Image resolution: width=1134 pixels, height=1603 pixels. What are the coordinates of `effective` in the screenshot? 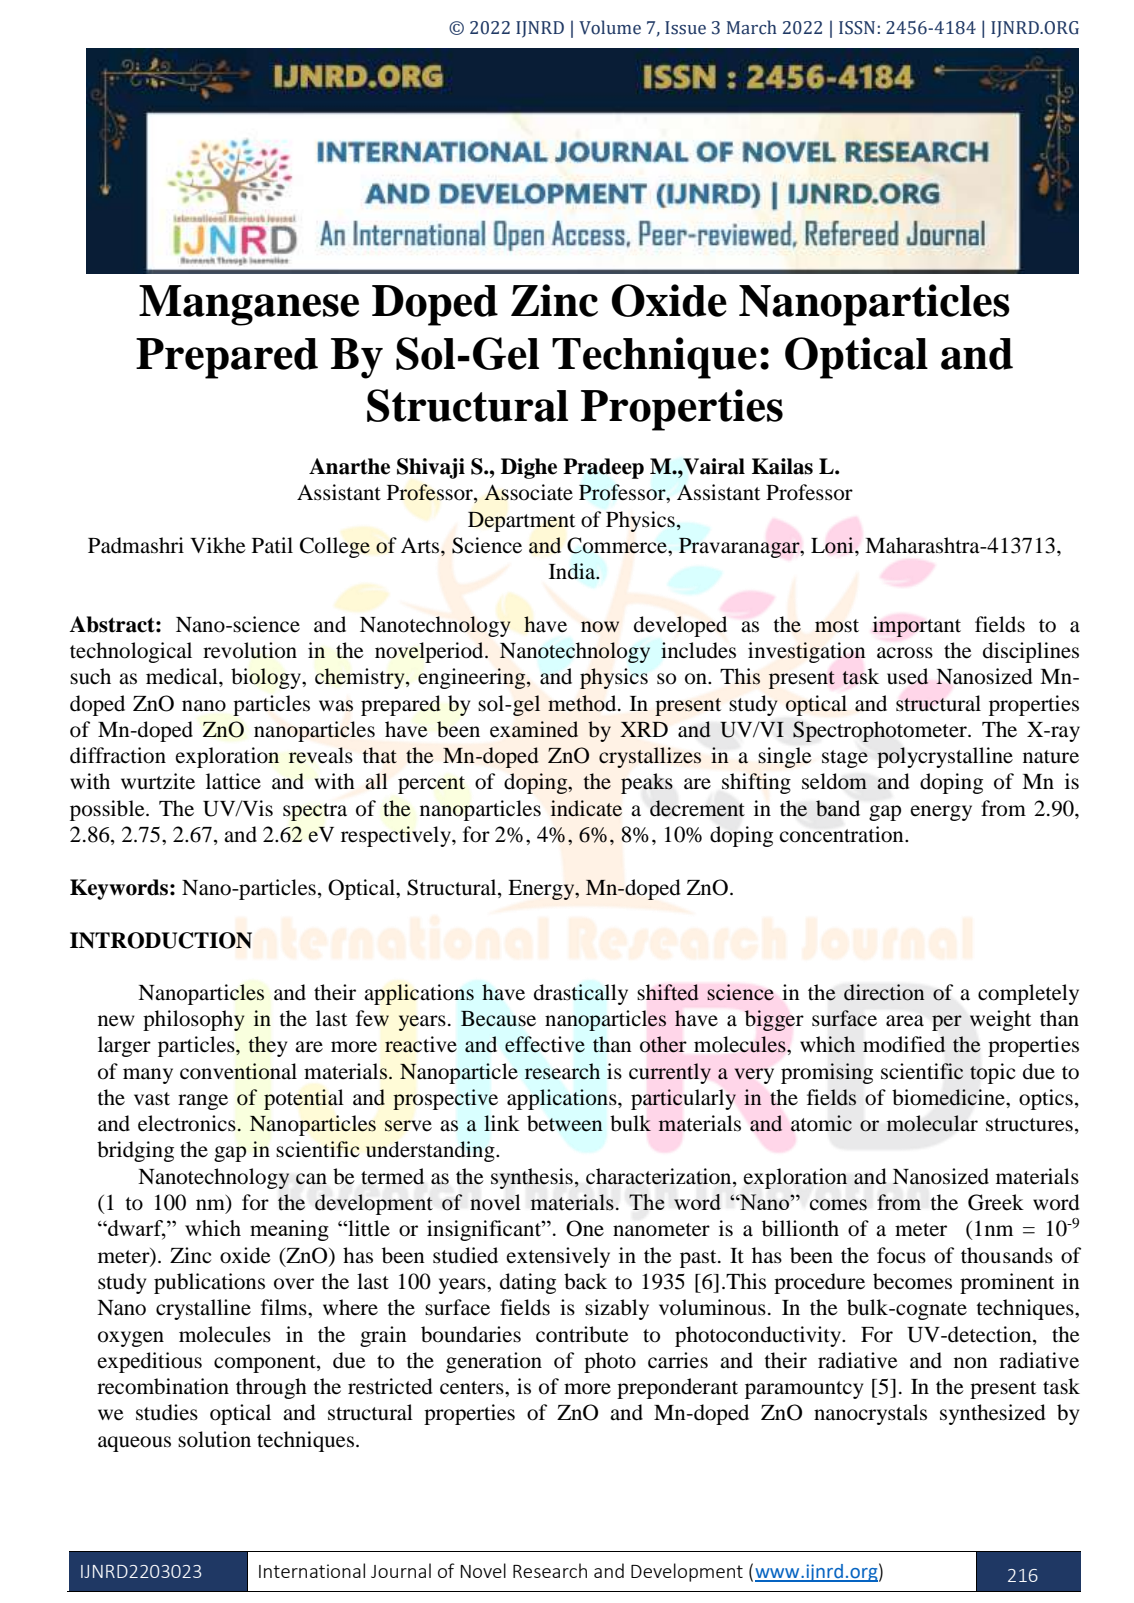 It's located at (545, 1044).
